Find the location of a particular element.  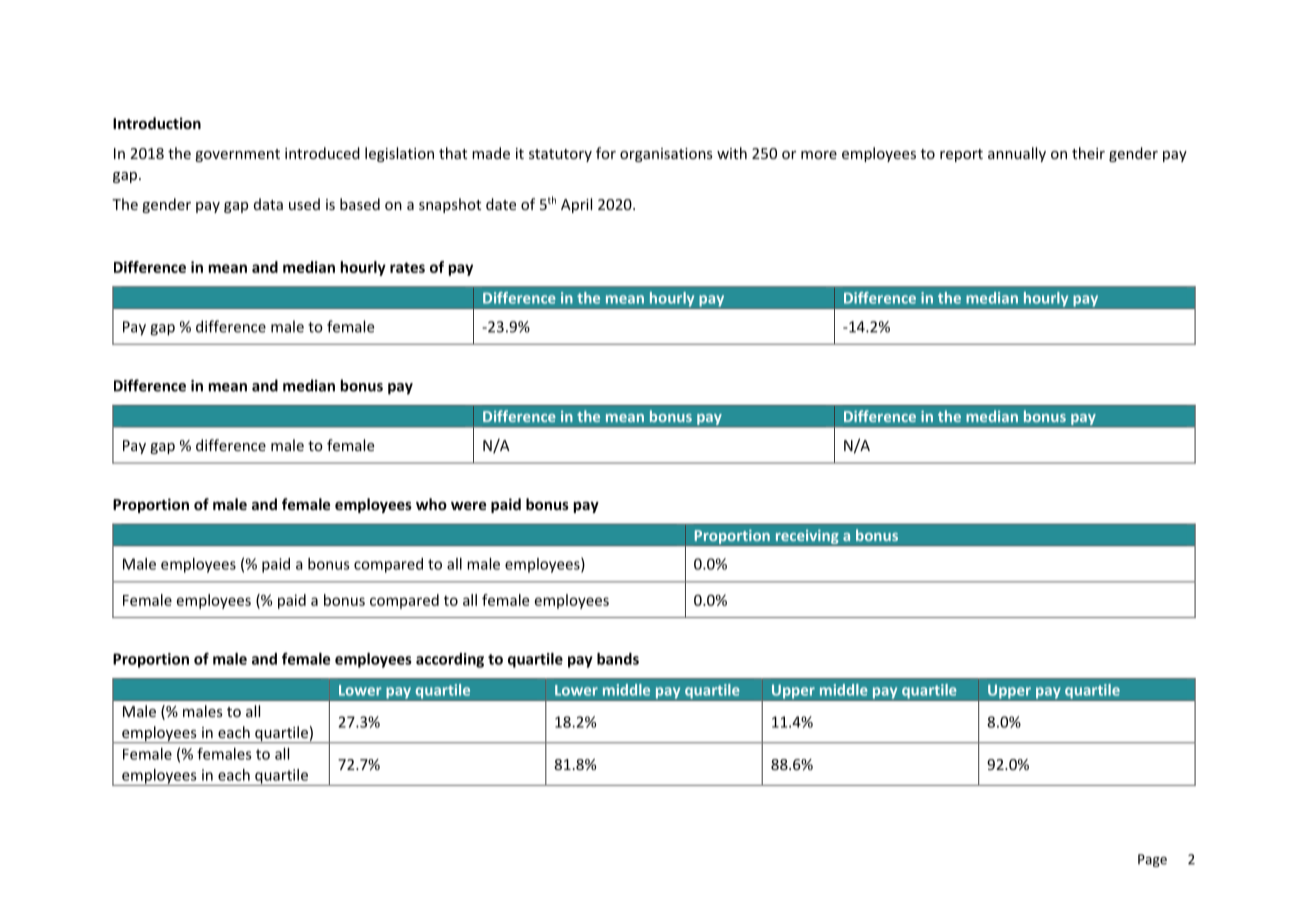

bands is located at coordinates (618, 659).
